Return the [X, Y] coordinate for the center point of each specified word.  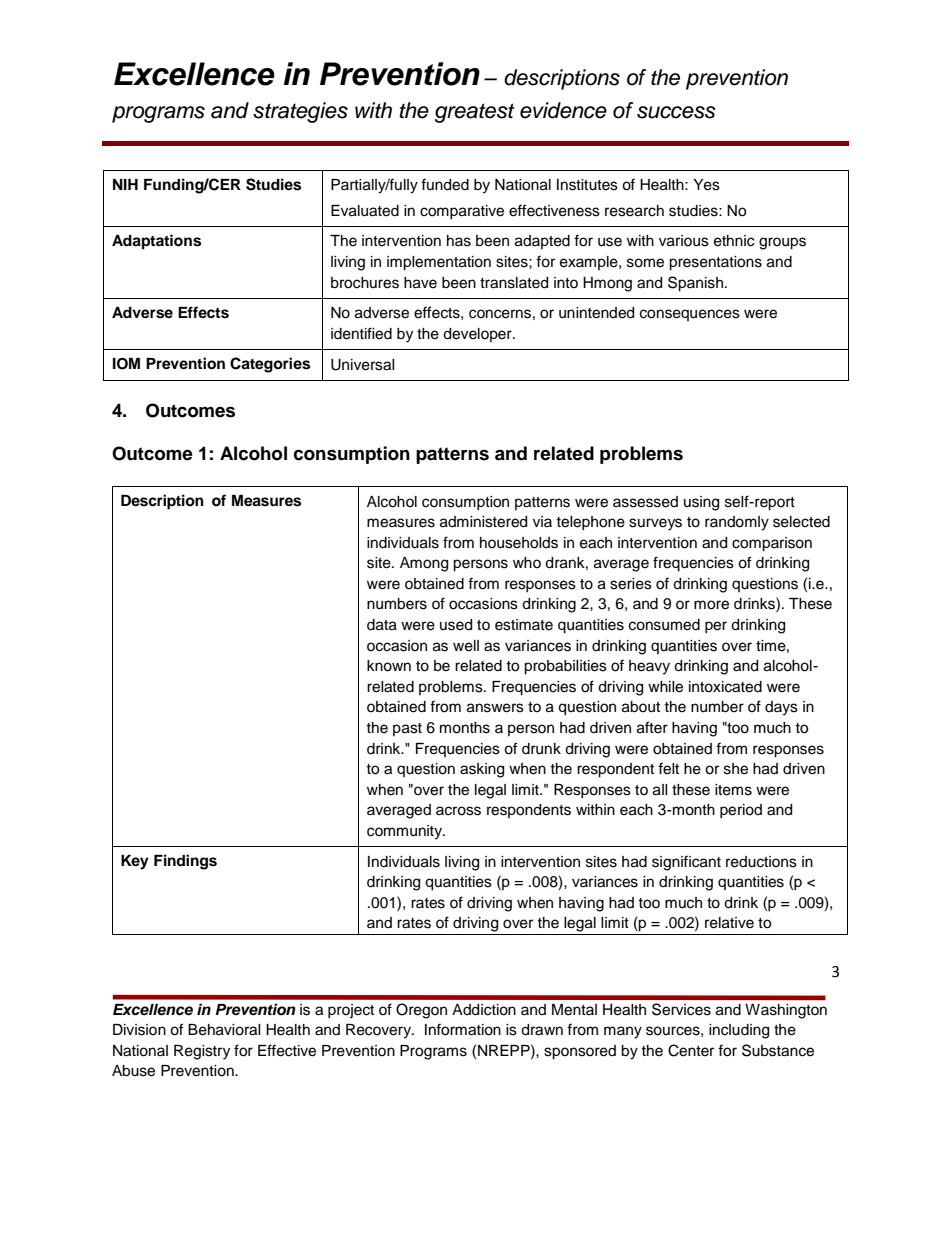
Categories [270, 365]
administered [483, 522]
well [466, 646]
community [405, 832]
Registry [202, 1052]
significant [686, 863]
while [665, 687]
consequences [690, 315]
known [389, 666]
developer [478, 335]
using [701, 503]
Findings [185, 862]
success [676, 112]
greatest [475, 113]
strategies [300, 112]
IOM [126, 364]
